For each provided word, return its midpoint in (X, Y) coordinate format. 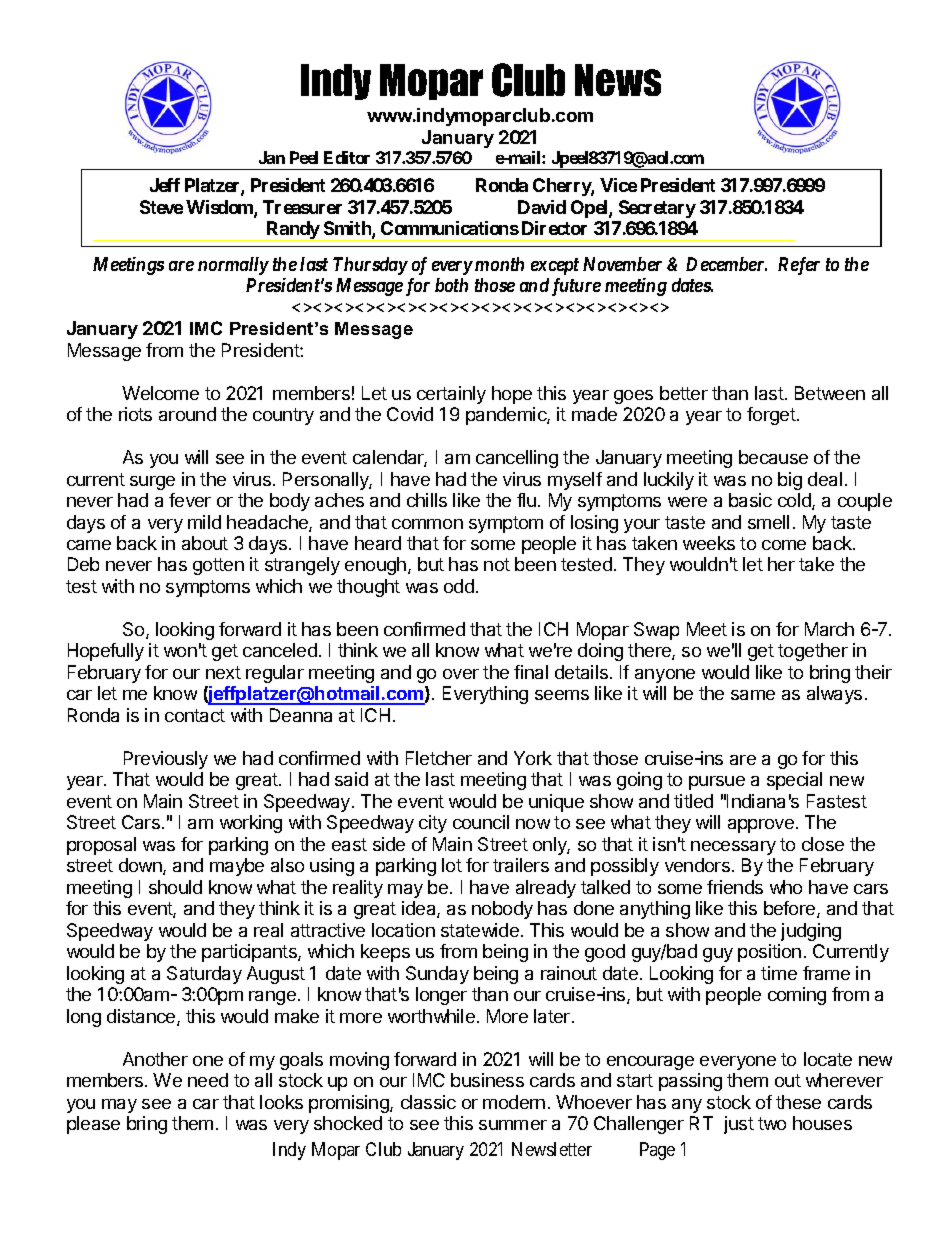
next (223, 672)
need (208, 1080)
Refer (799, 266)
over (461, 674)
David (542, 207)
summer (513, 1125)
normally (233, 266)
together (813, 652)
